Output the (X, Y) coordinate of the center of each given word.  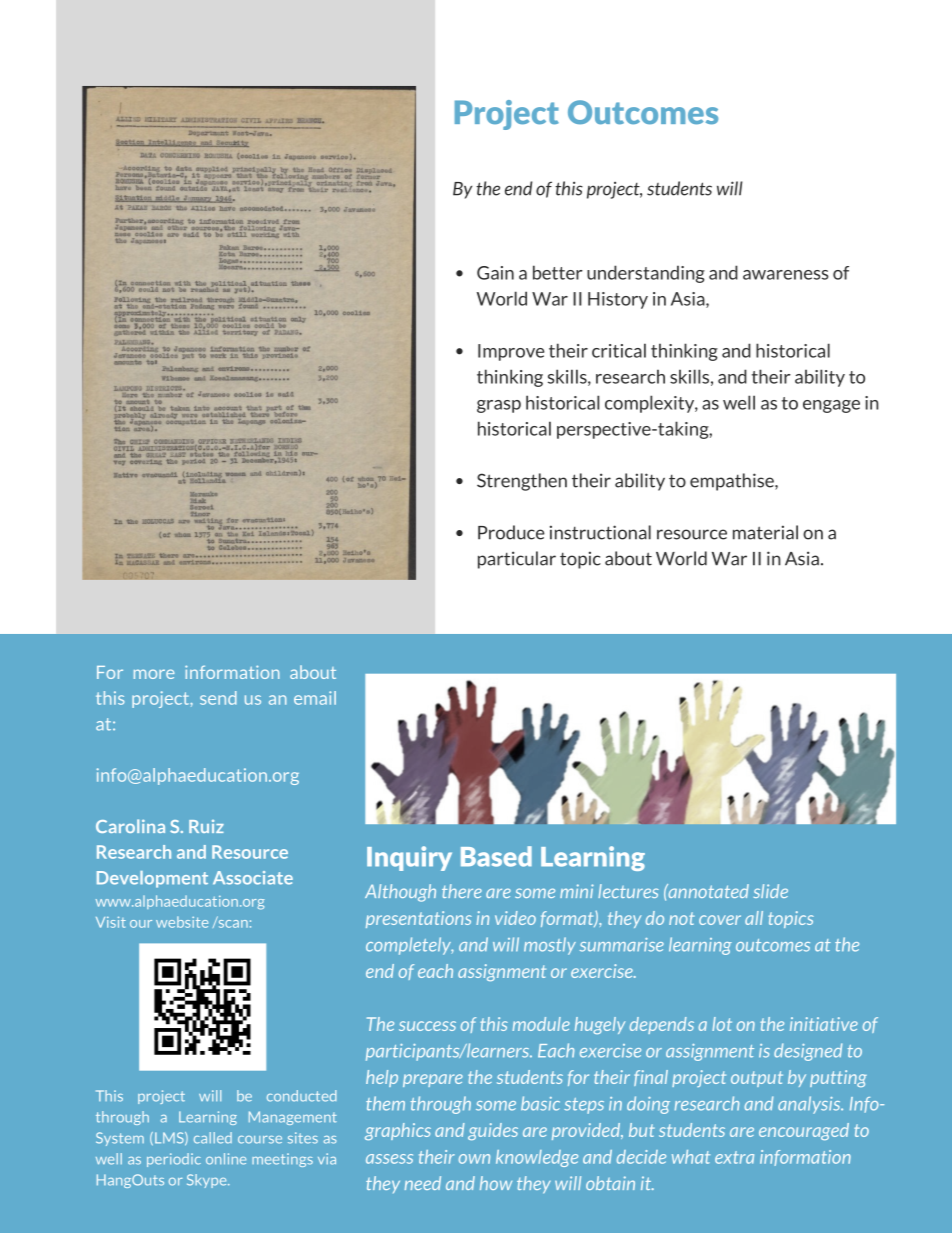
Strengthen (522, 482)
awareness (786, 275)
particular (517, 560)
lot (722, 1024)
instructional (600, 532)
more (154, 674)
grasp (499, 406)
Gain (495, 273)
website (182, 922)
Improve (511, 352)
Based (496, 856)
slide (771, 891)
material (765, 532)
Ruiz (206, 826)
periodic (174, 1160)
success (427, 1026)
